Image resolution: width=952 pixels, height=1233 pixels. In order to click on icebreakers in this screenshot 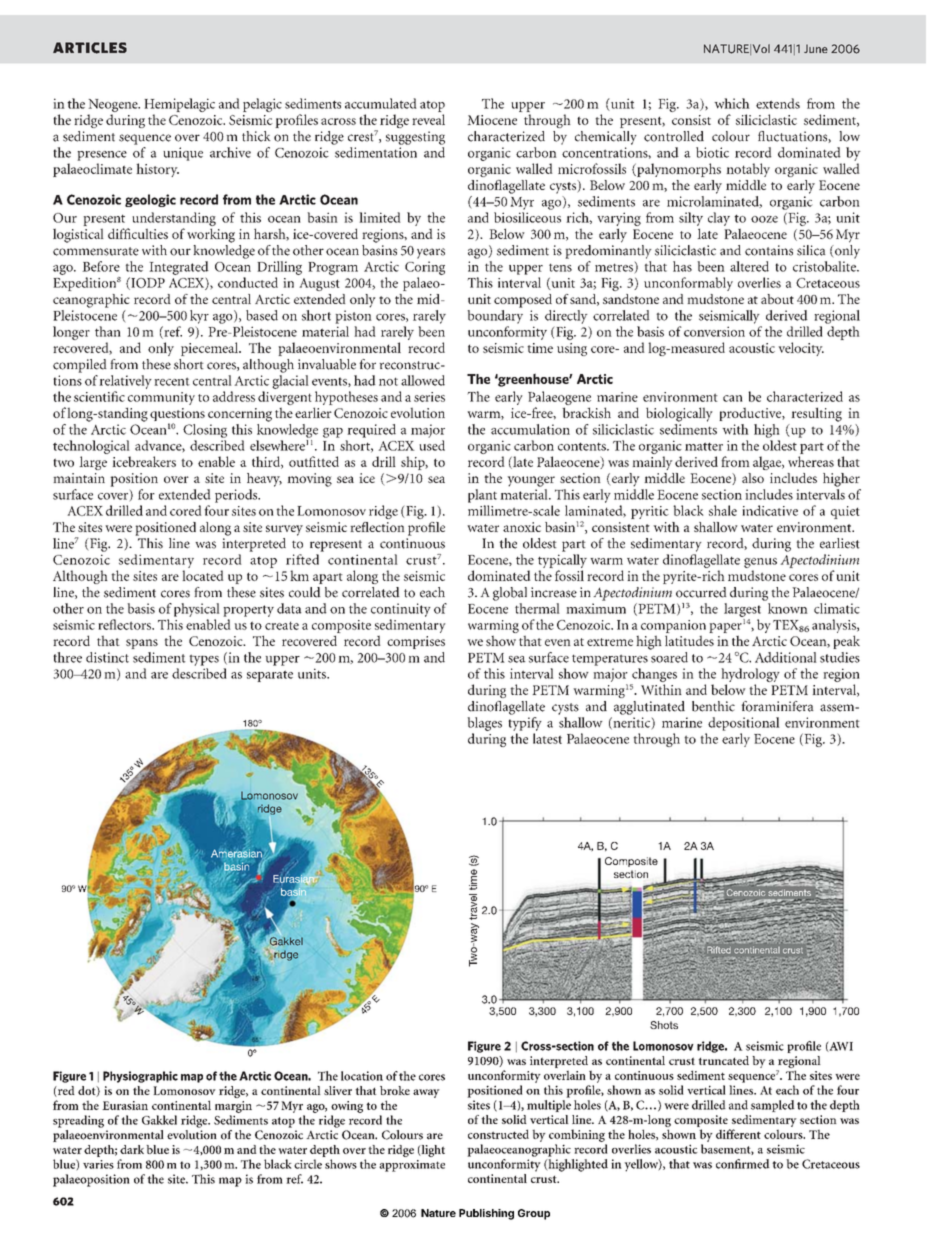, I will do `click(144, 461)`.
